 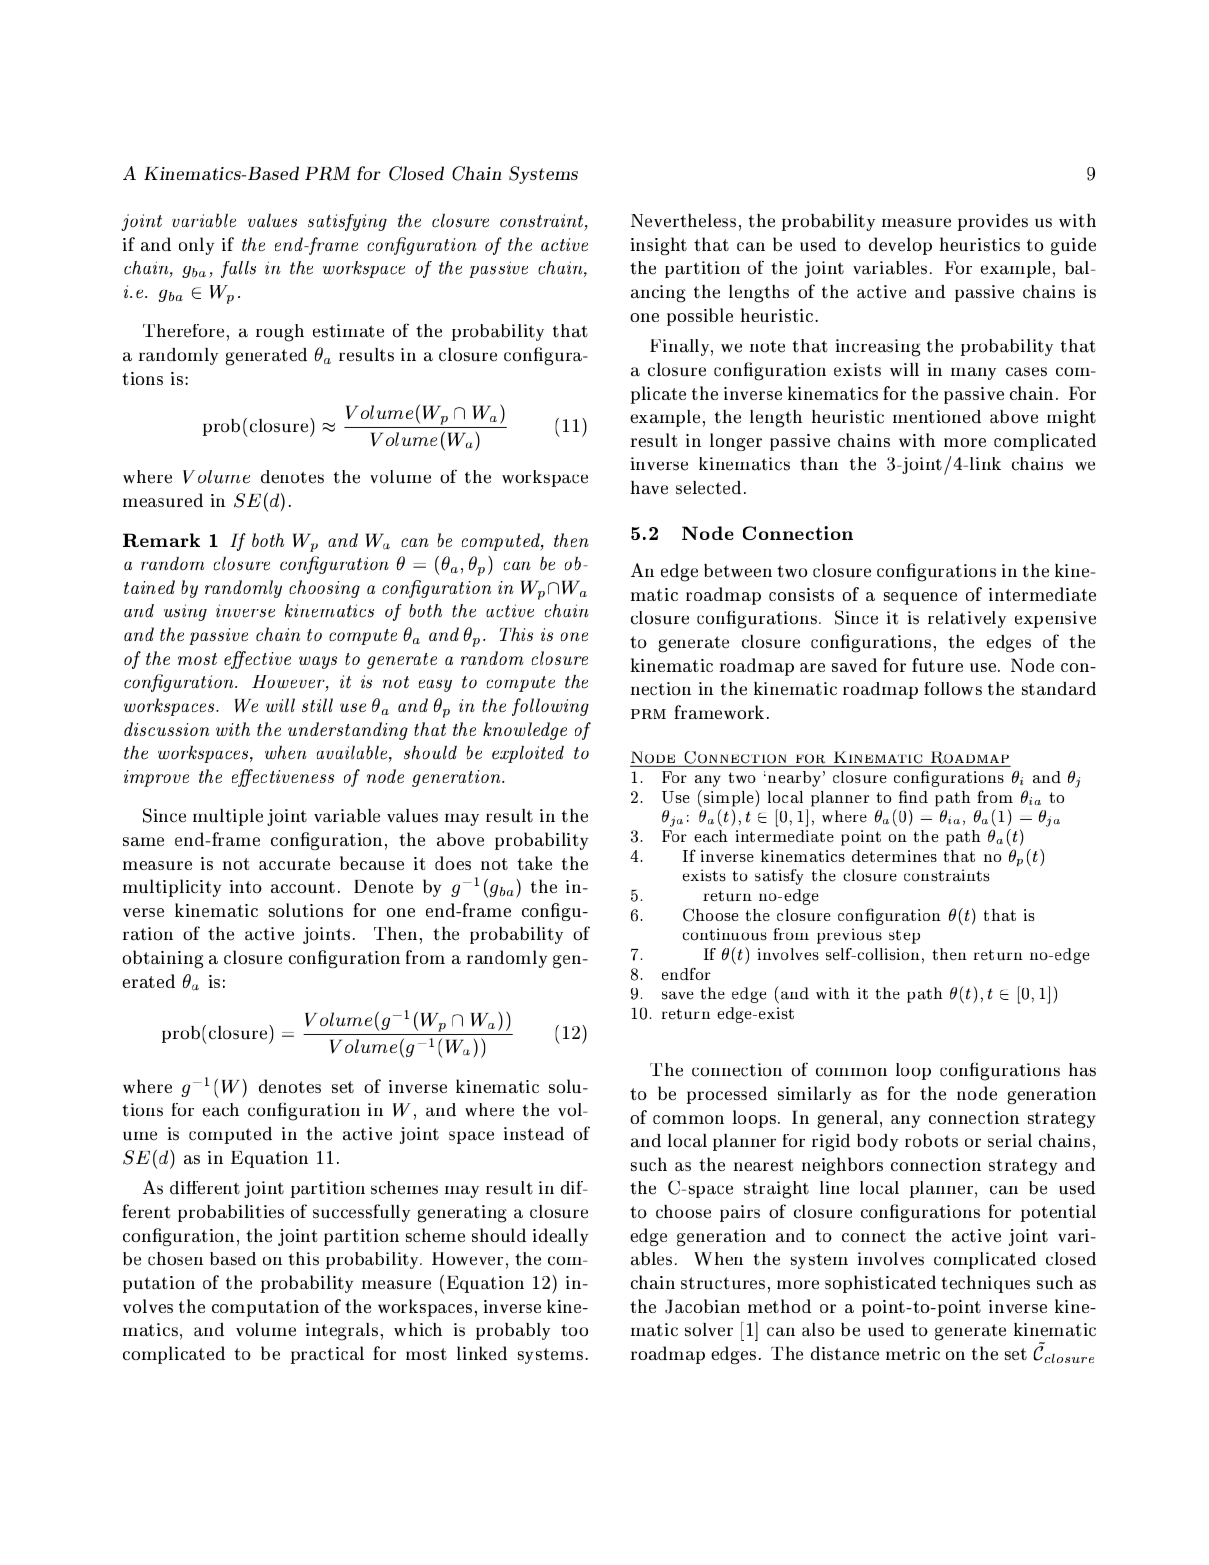 What do you see at coordinates (574, 1330) in the screenshot?
I see `too` at bounding box center [574, 1330].
